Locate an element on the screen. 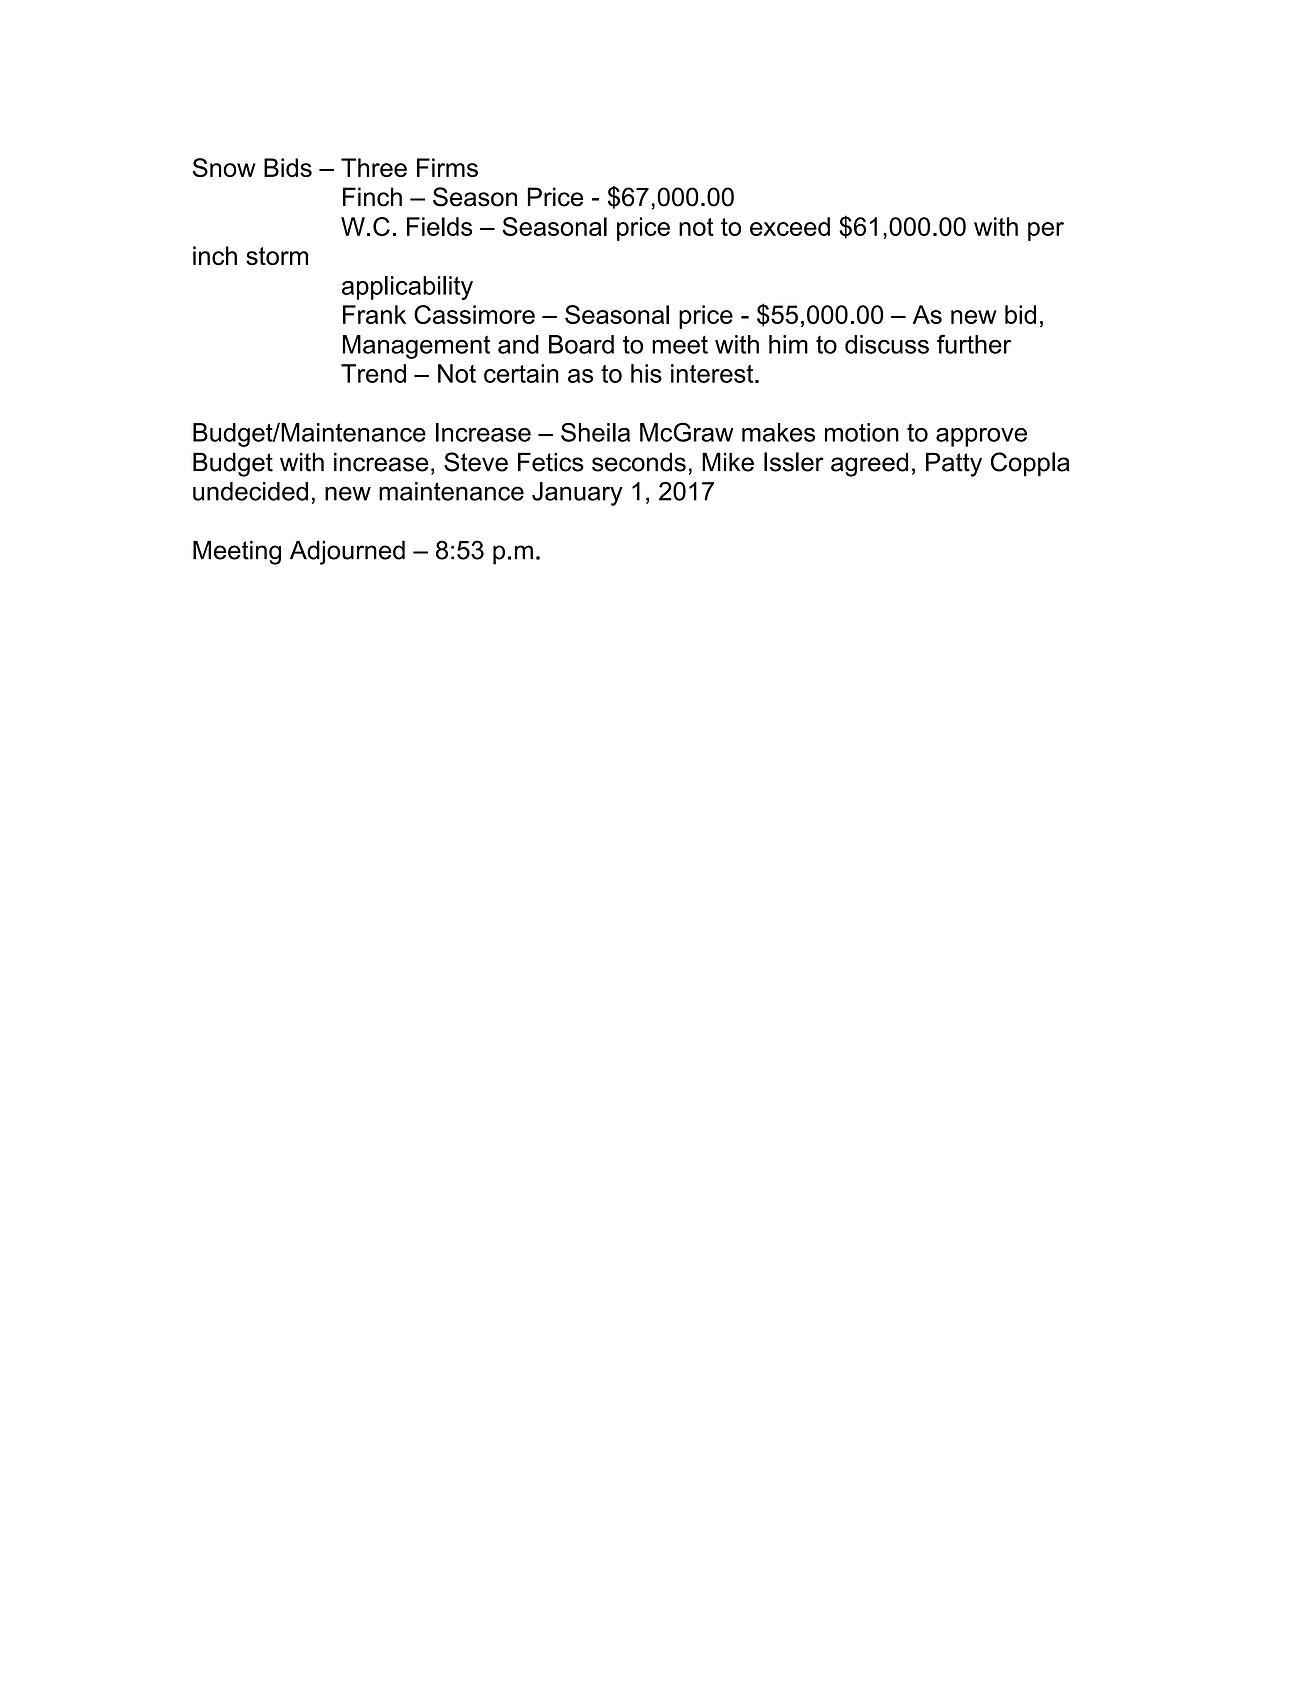  per is located at coordinates (1046, 231).
